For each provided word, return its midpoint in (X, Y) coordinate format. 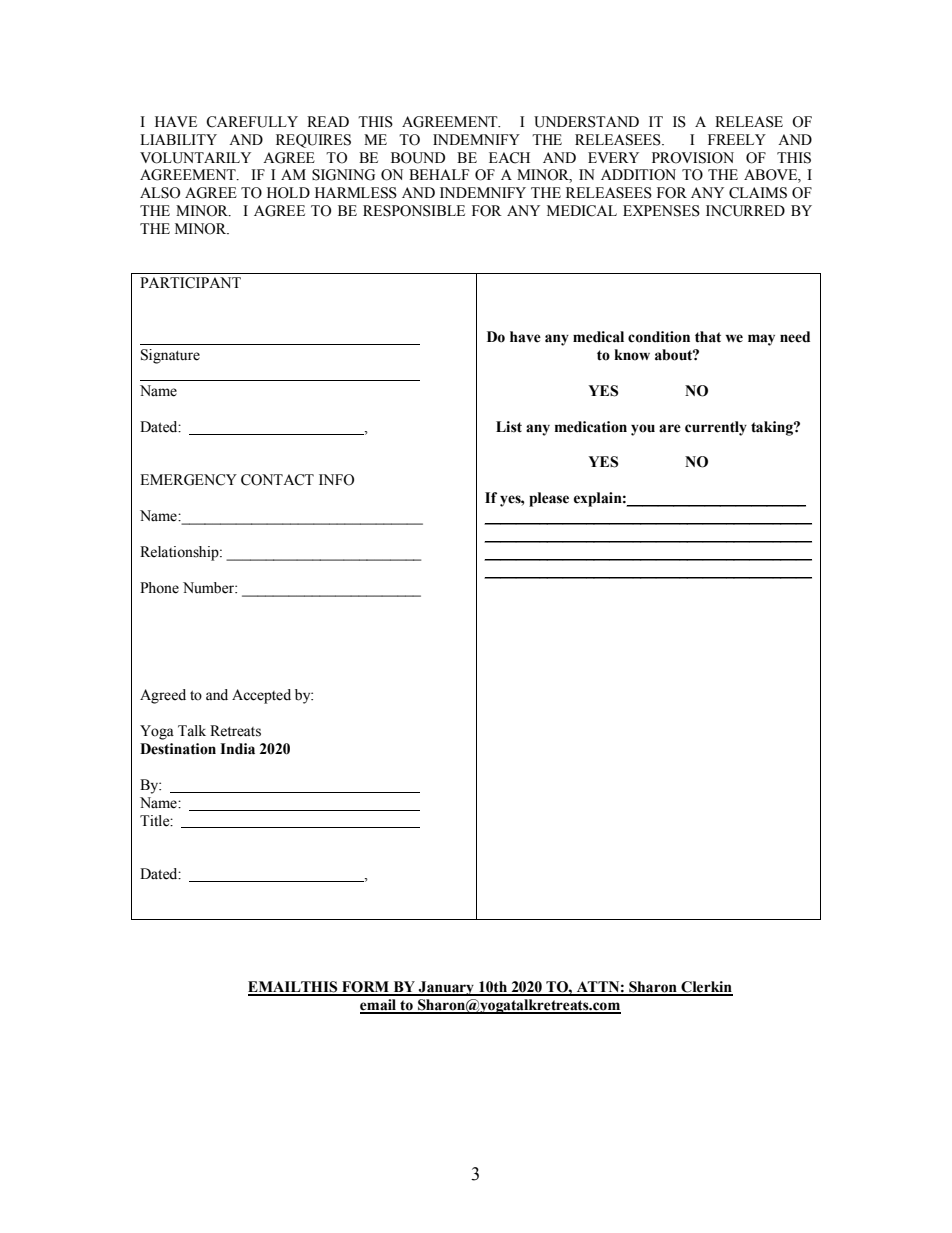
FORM (365, 988)
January (446, 988)
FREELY (737, 139)
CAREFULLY (252, 122)
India (237, 749)
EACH (509, 158)
